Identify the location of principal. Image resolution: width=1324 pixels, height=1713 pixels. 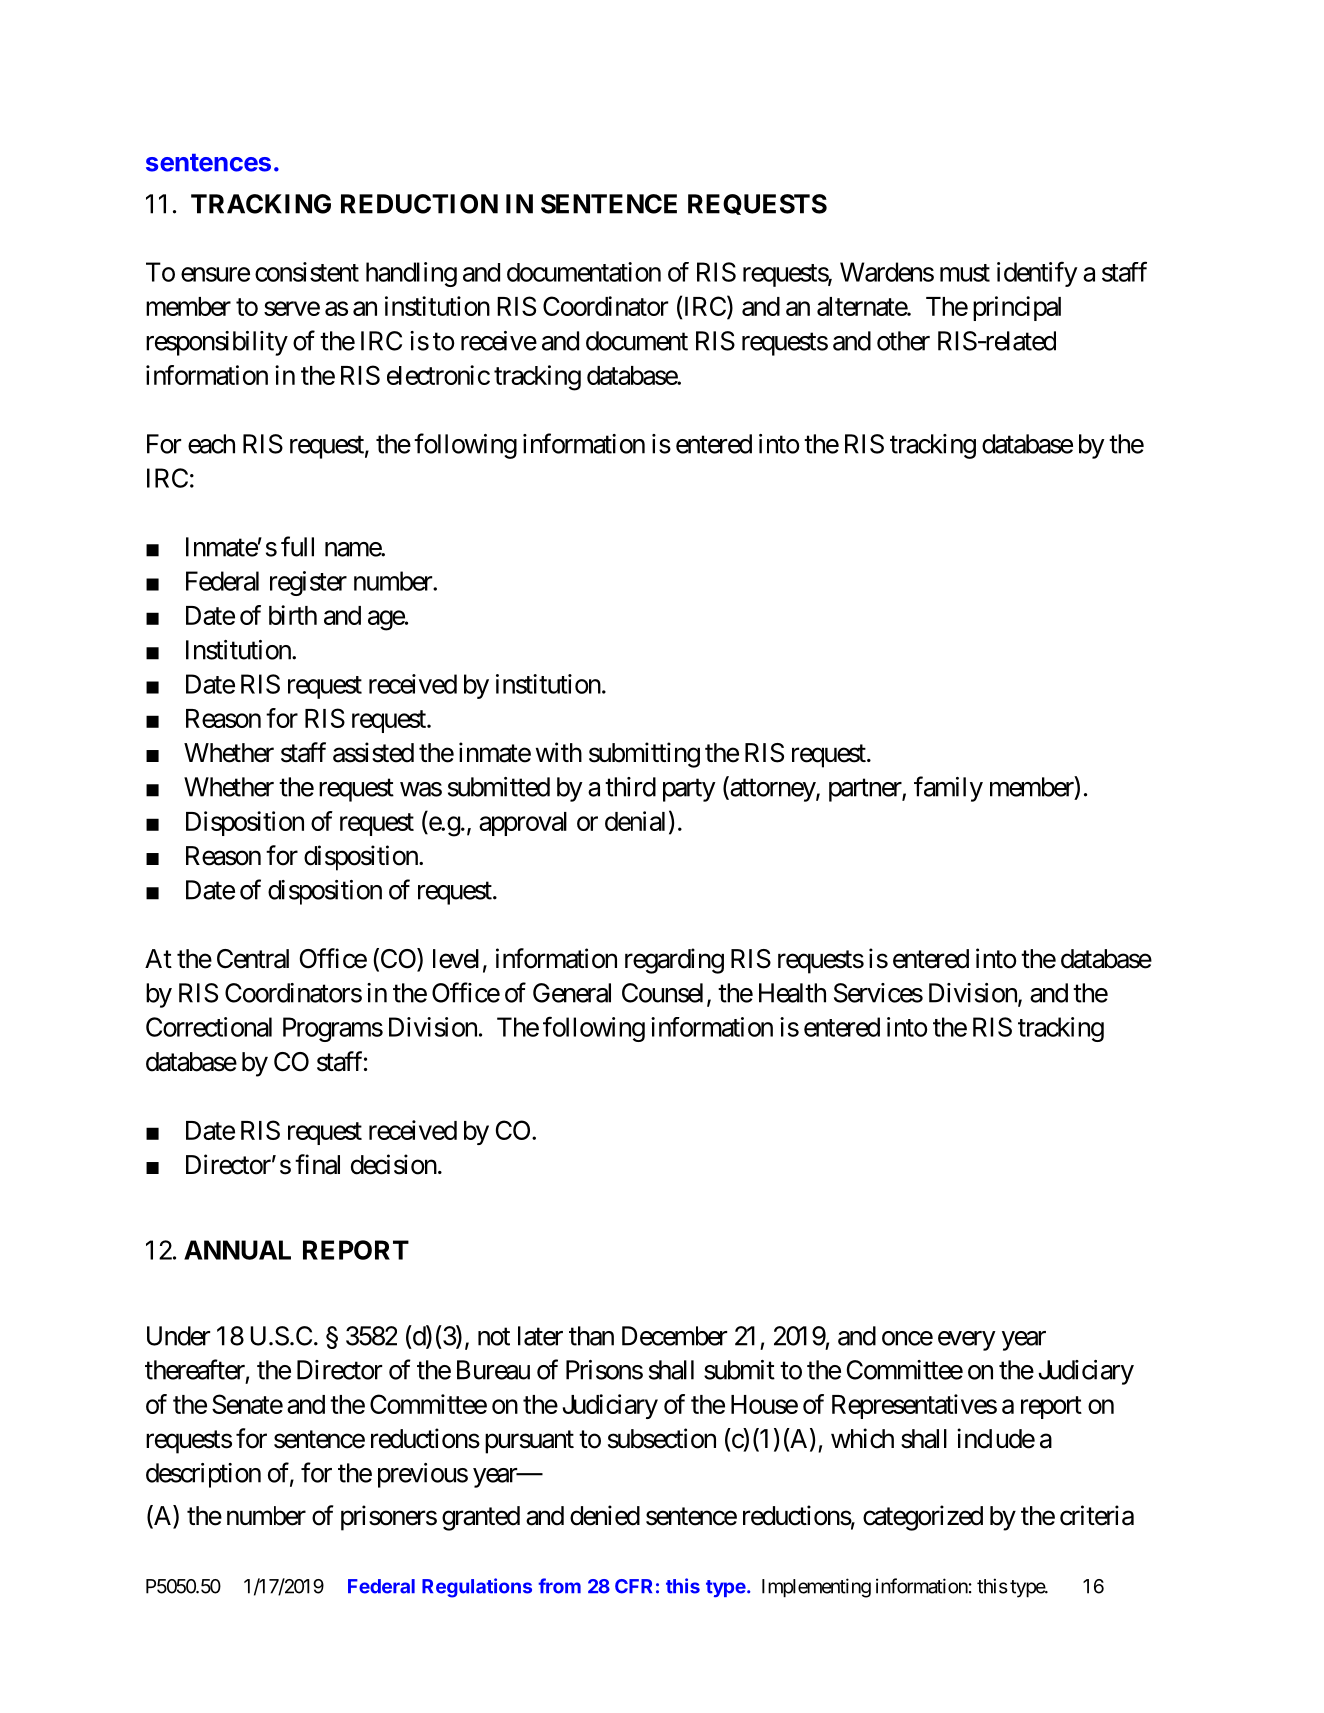
(1017, 308).
